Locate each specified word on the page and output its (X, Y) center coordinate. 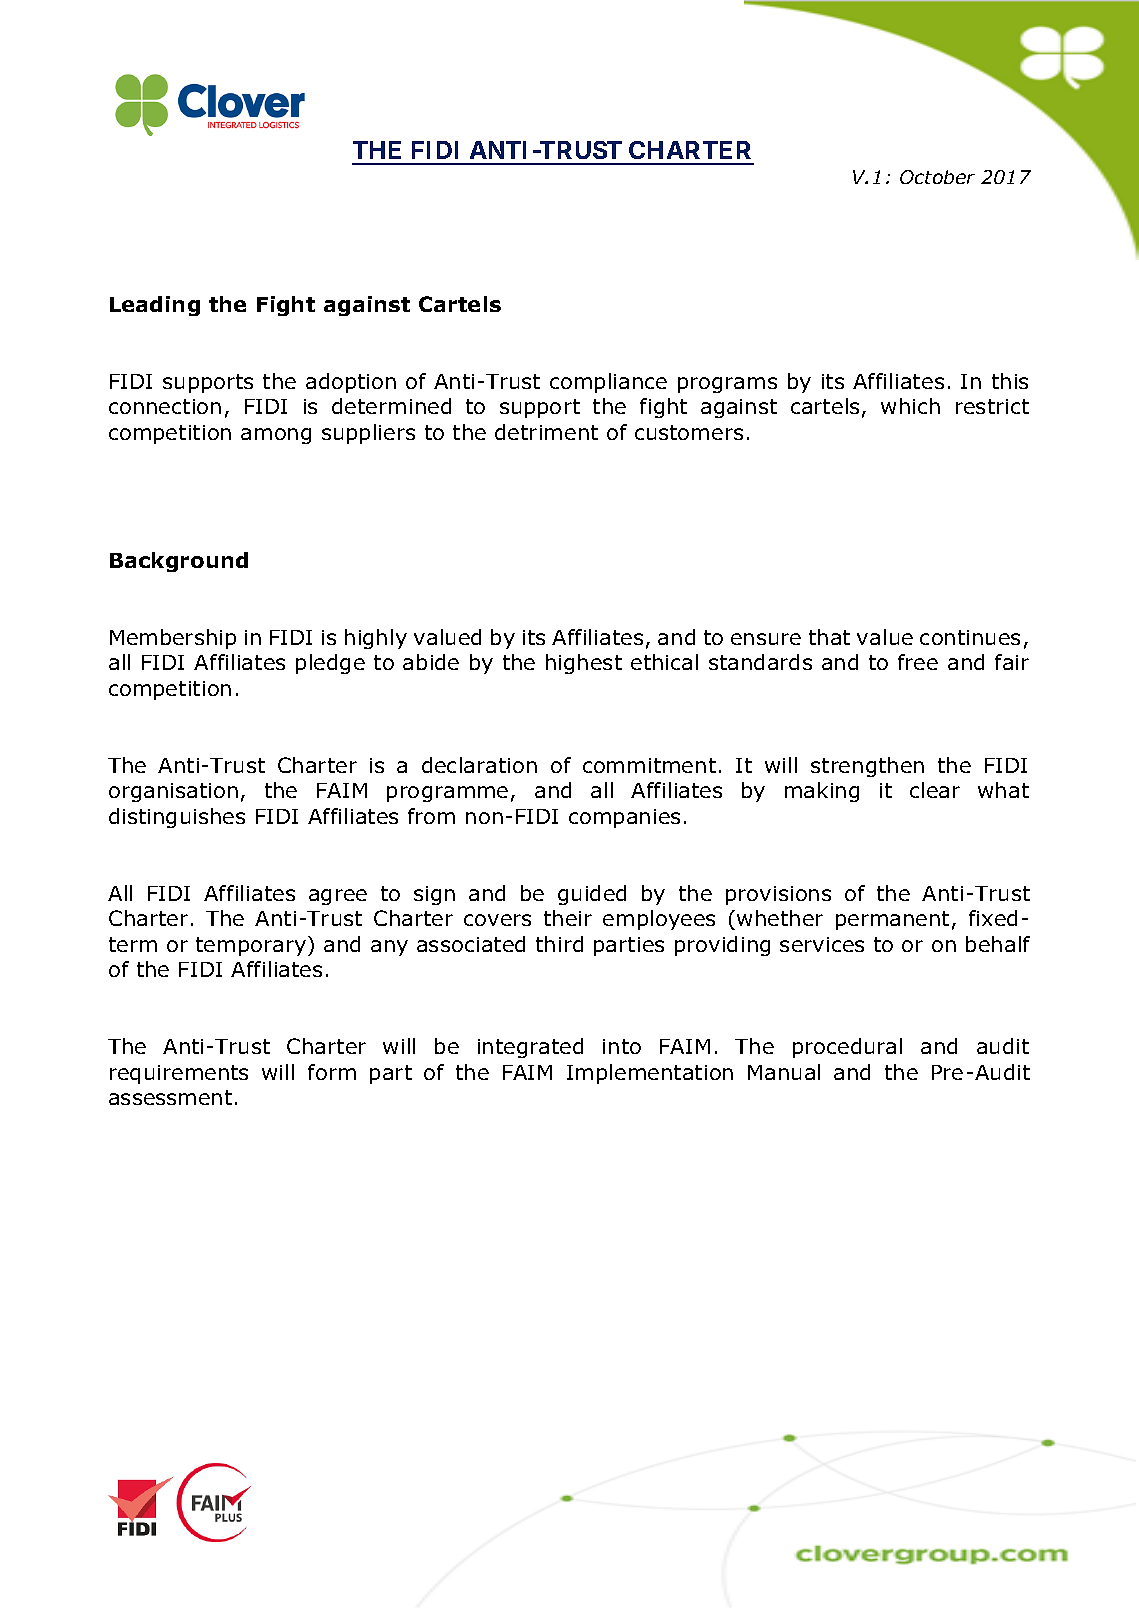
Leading (155, 306)
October (937, 177)
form (332, 1072)
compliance (608, 383)
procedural (847, 1048)
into (622, 1046)
